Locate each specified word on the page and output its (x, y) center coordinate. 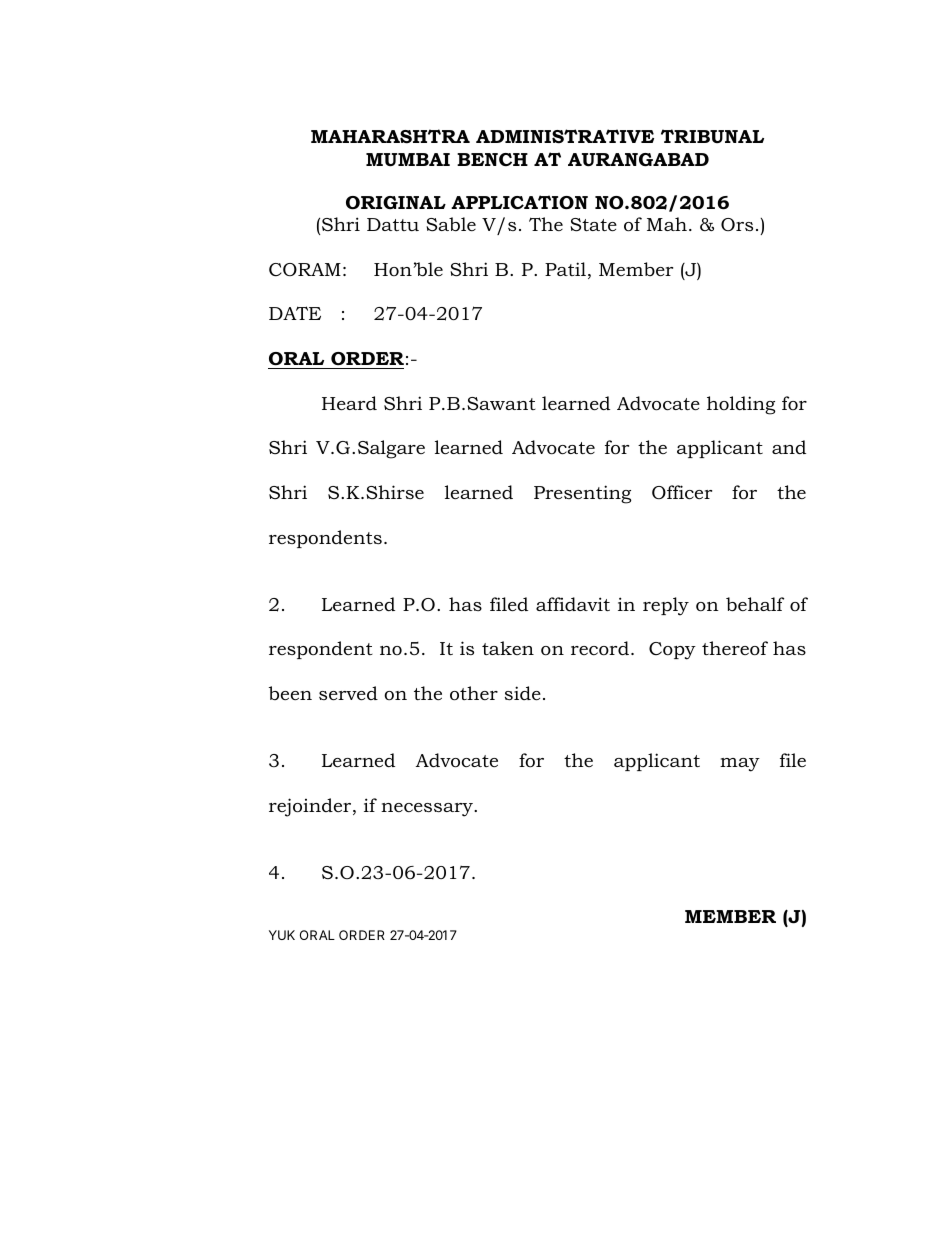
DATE (295, 313)
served (348, 693)
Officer (682, 492)
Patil (565, 269)
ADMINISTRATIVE (565, 136)
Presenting (582, 494)
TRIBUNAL (712, 136)
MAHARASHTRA (390, 136)
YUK (282, 935)
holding (741, 405)
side (523, 693)
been (290, 693)
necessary (428, 810)
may (740, 765)
